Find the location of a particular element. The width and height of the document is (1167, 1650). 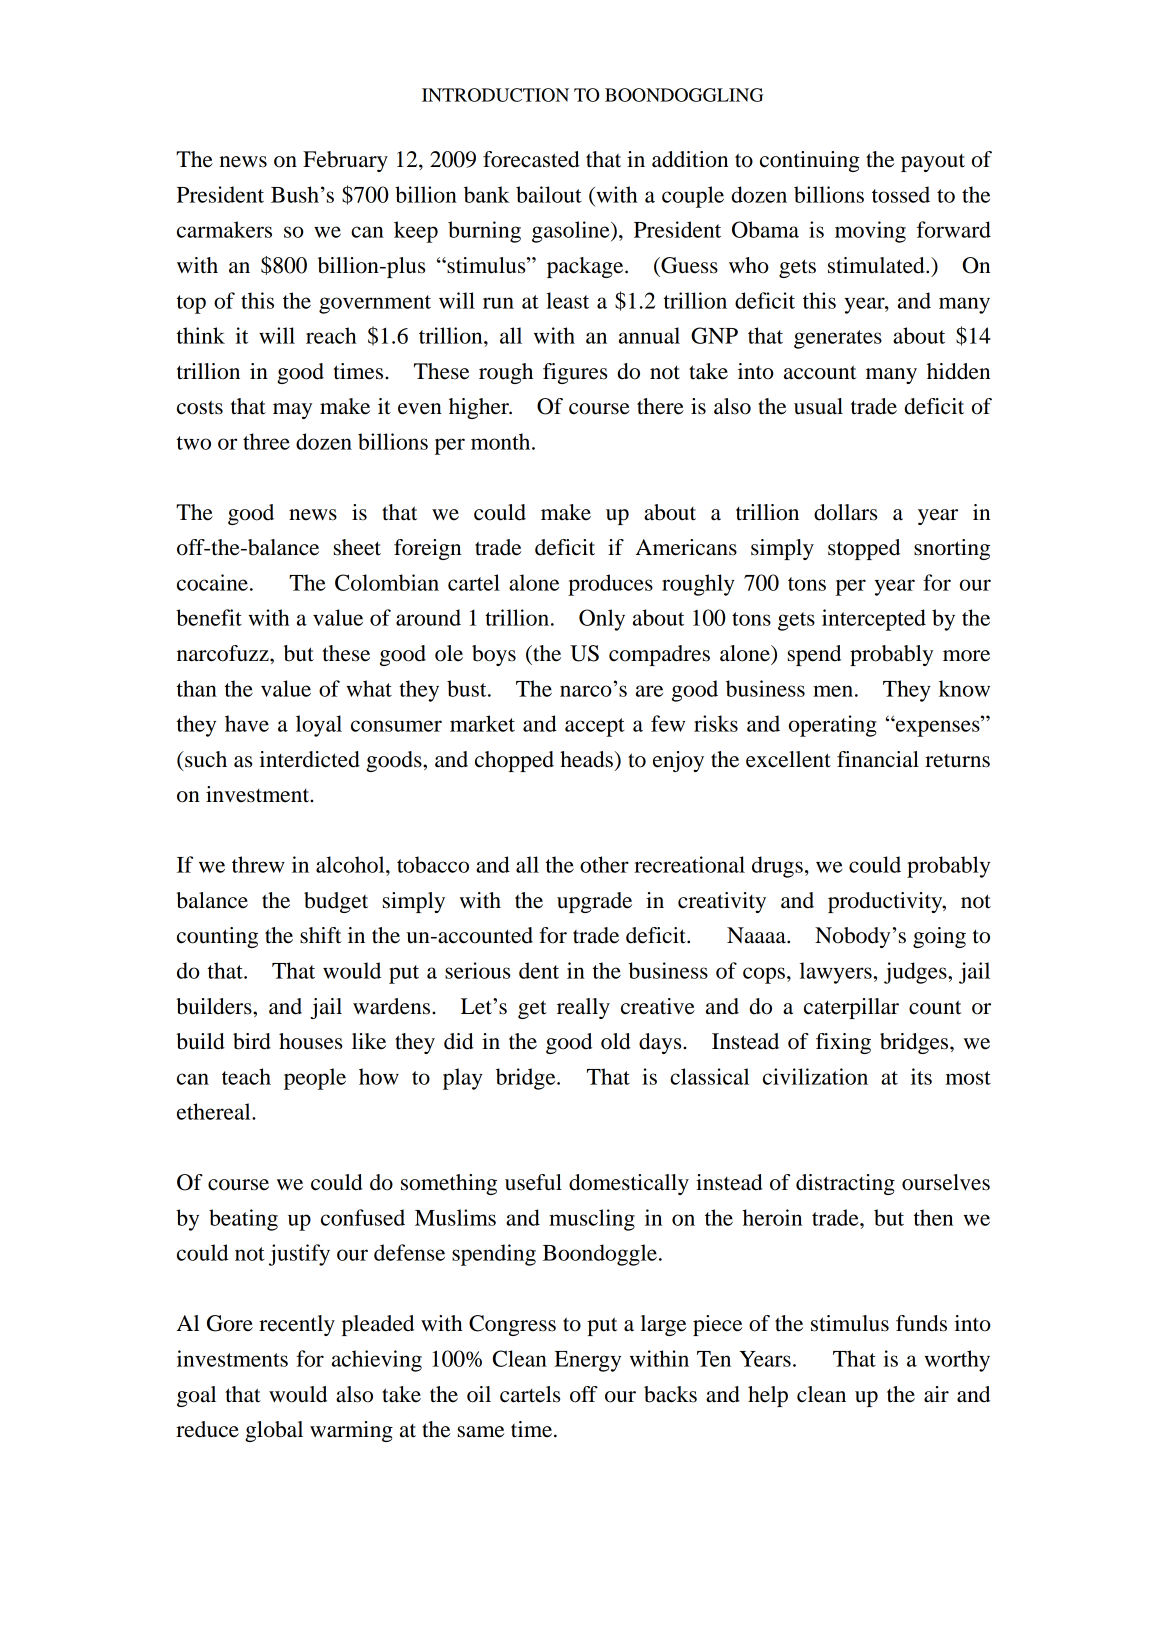

payout is located at coordinates (933, 163).
